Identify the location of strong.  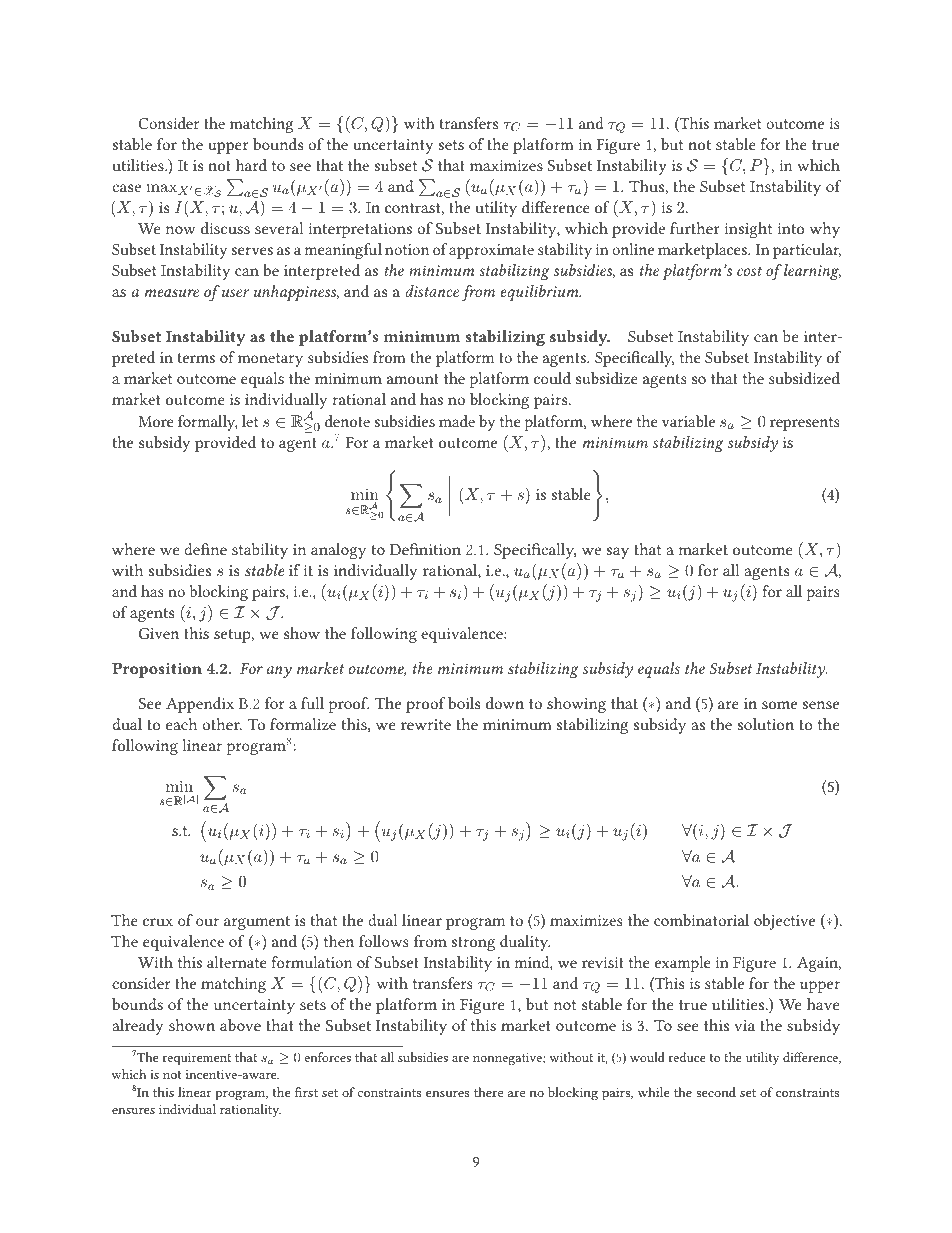
(473, 944).
